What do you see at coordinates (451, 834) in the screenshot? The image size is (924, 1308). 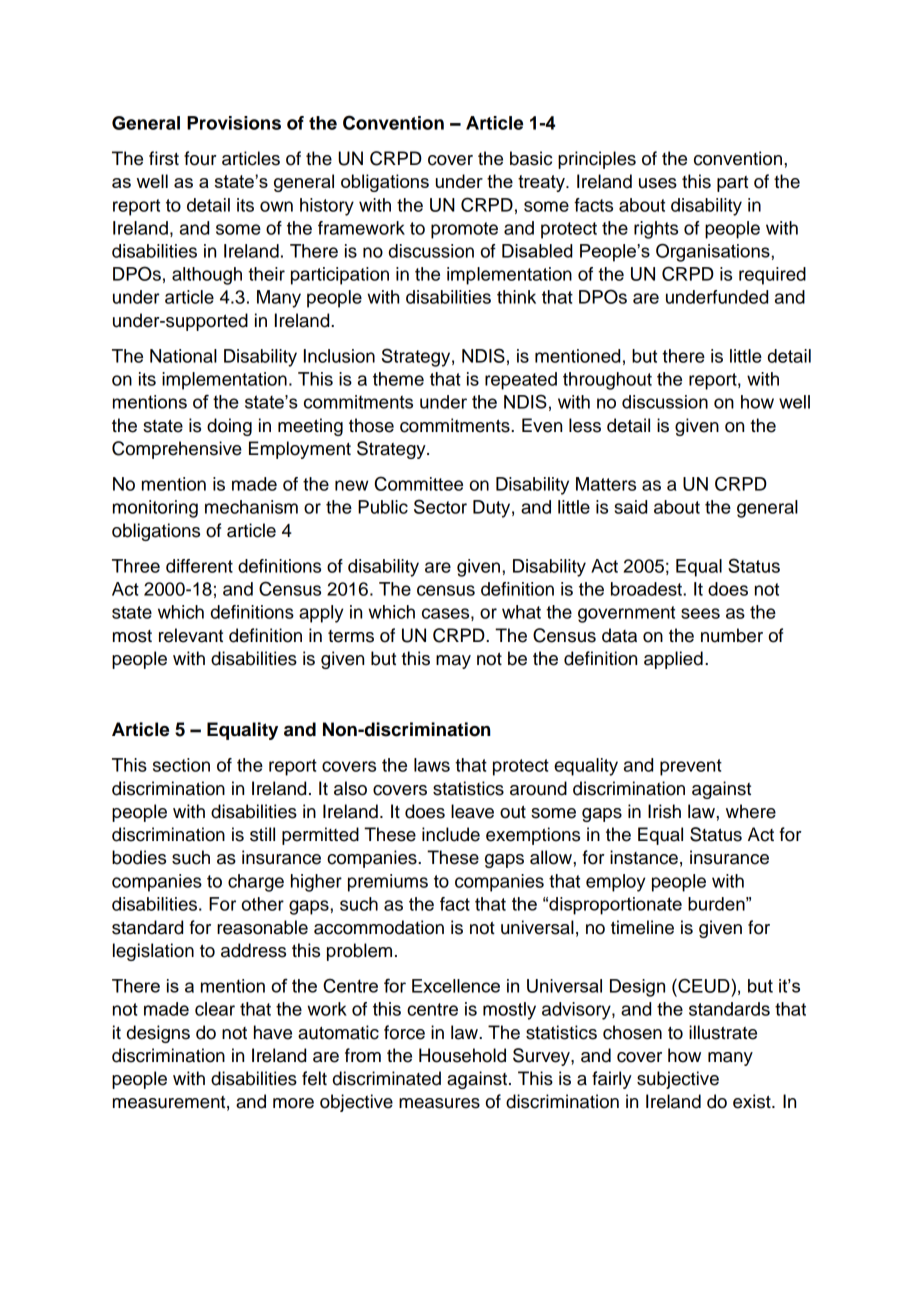 I see `include` at bounding box center [451, 834].
